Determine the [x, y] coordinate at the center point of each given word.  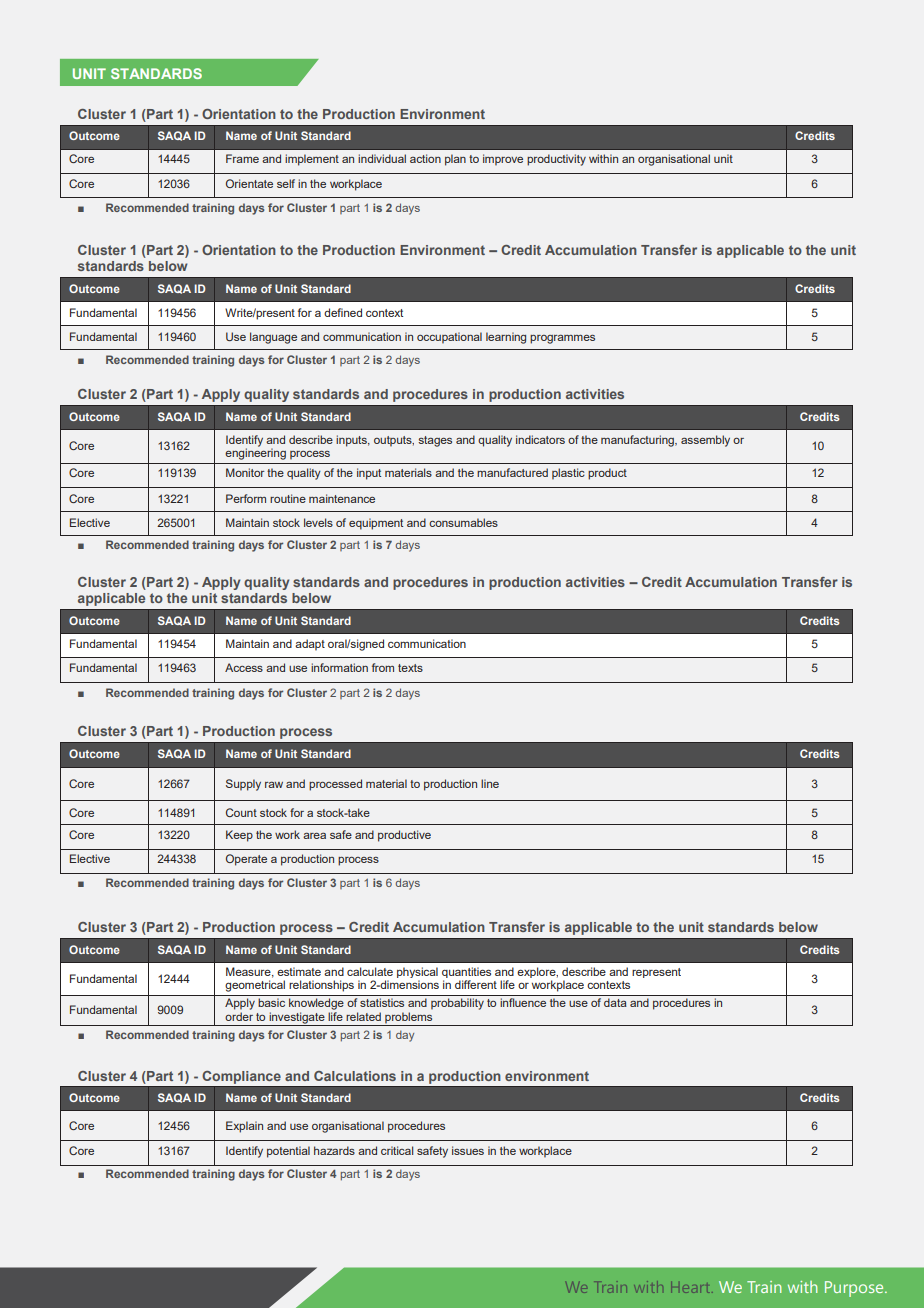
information [339, 667]
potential [288, 1152]
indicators [540, 439]
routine [288, 498]
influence [523, 1002]
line [490, 783]
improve [503, 160]
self [286, 183]
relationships [321, 986]
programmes [562, 339]
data [615, 1002]
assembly [705, 441]
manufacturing [638, 441]
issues [468, 1150]
